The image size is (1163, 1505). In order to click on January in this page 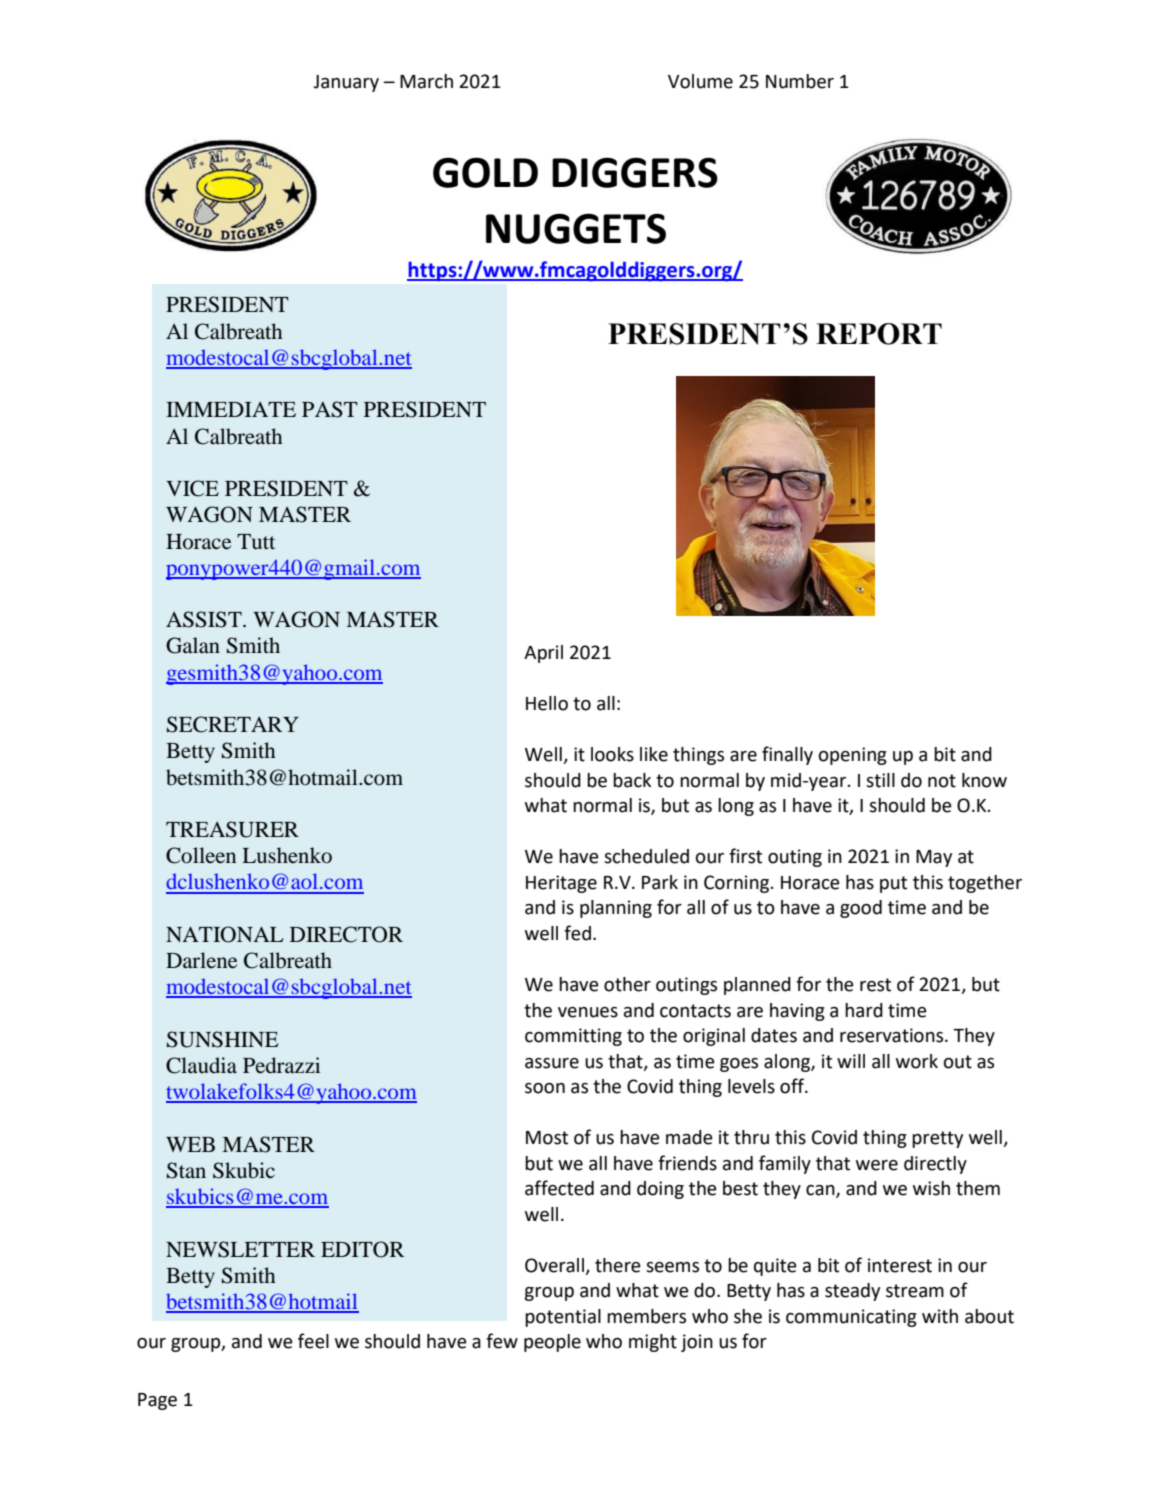, I will do `click(346, 83)`.
